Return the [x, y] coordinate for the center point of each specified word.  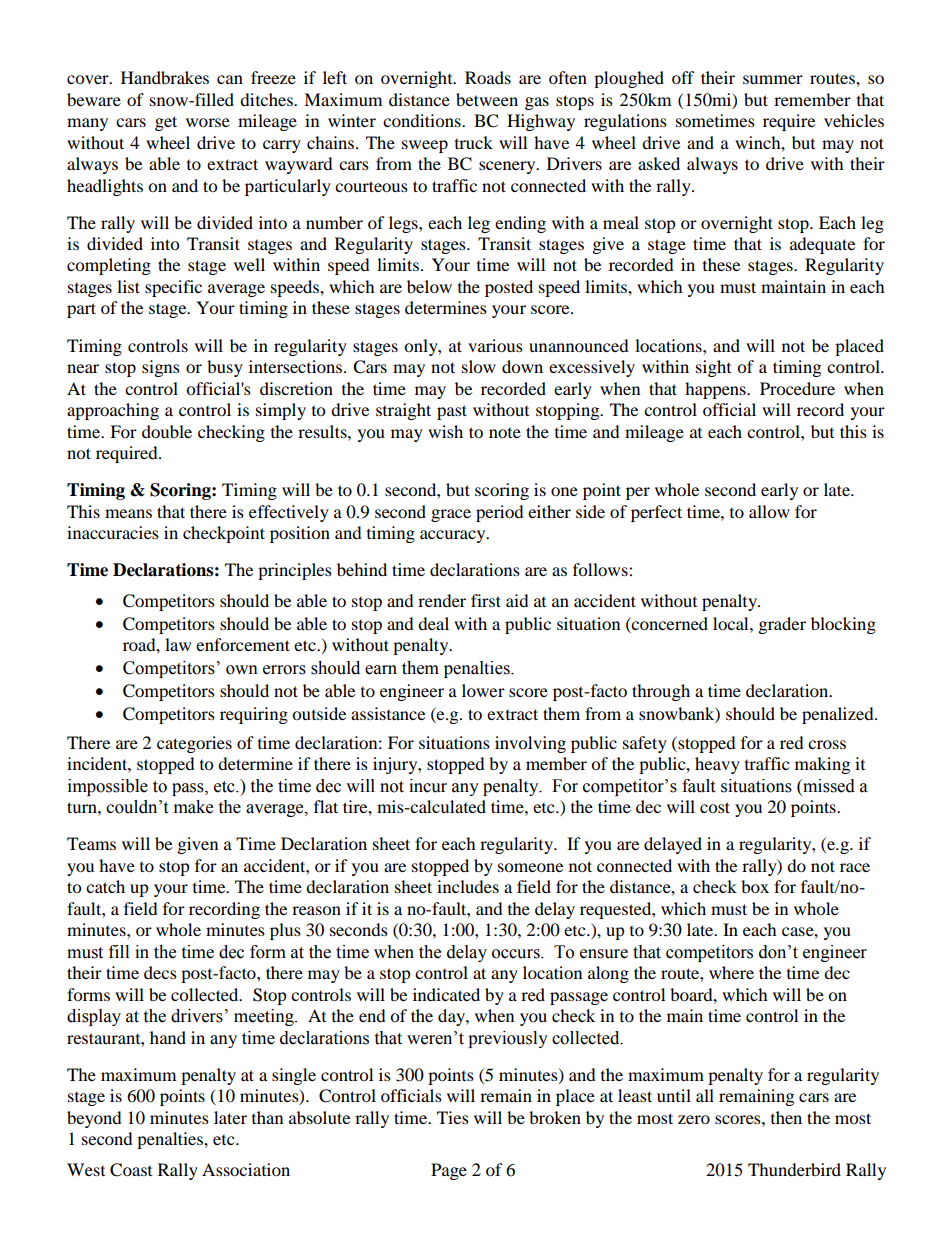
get [166, 123]
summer [773, 79]
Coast [131, 1170]
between [487, 99]
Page [449, 1171]
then [786, 1117]
